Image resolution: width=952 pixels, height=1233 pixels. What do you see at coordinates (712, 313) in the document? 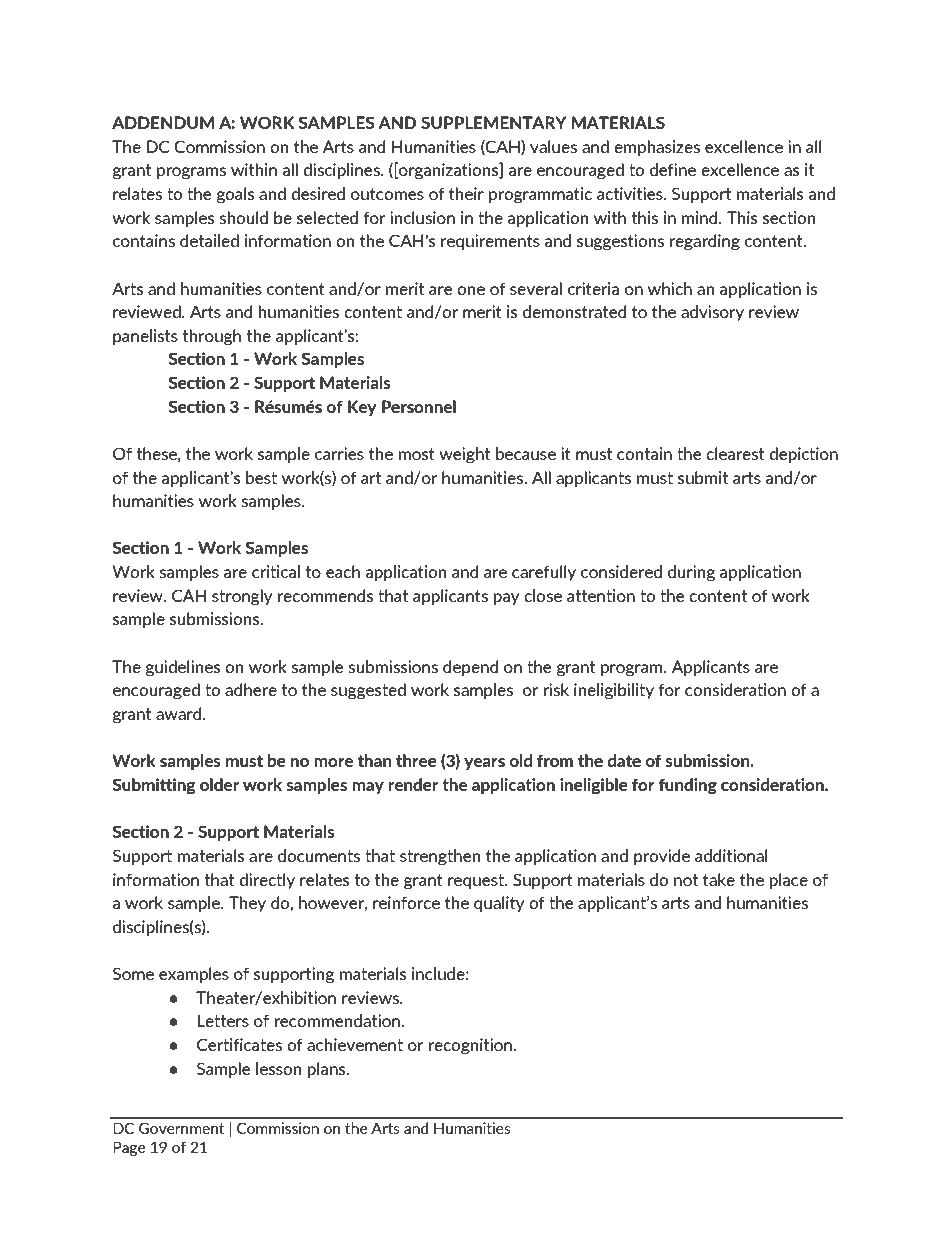
I see `advisory` at bounding box center [712, 313].
